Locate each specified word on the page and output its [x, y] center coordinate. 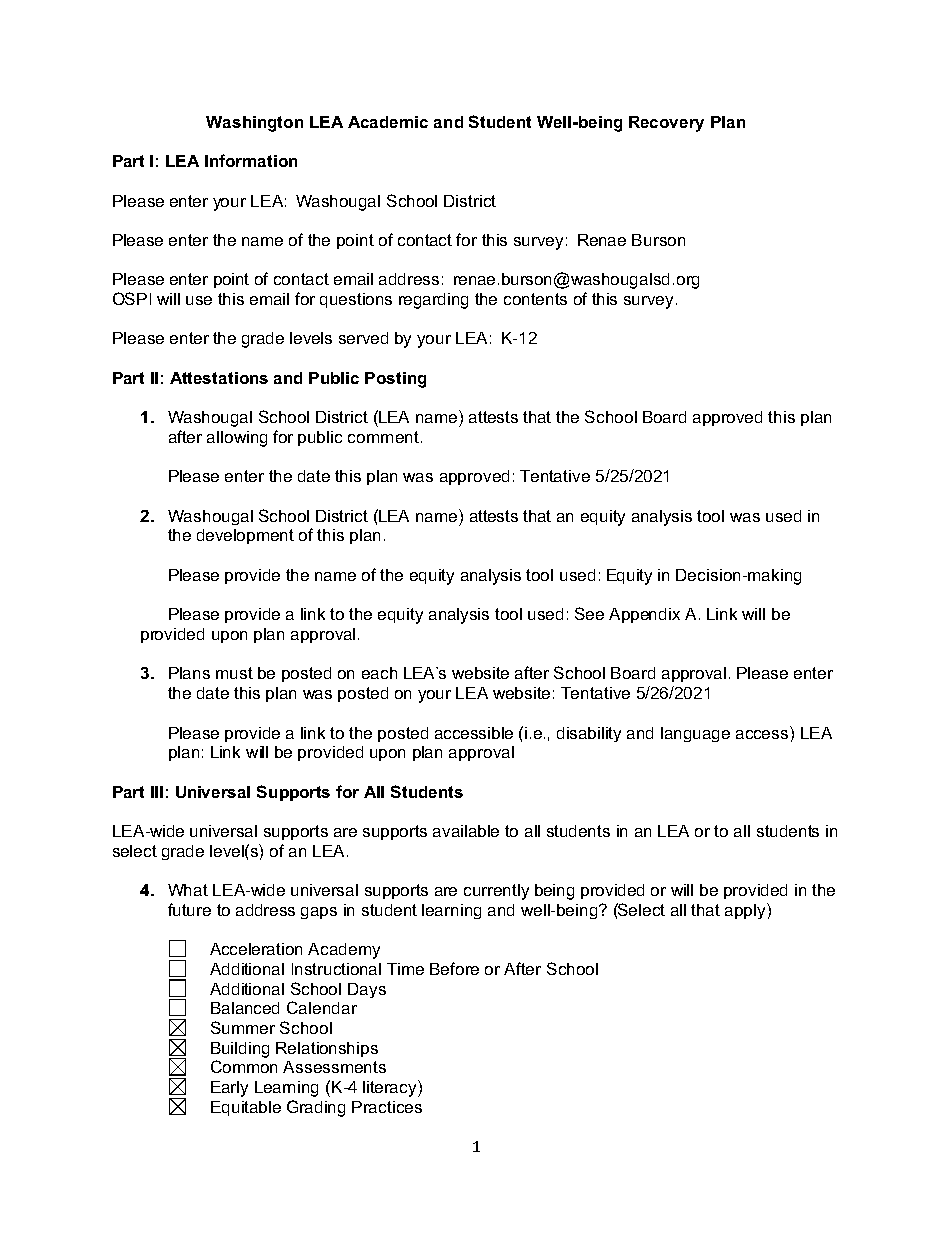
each [379, 673]
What [188, 890]
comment [383, 437]
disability [589, 734]
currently [496, 892]
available [466, 831]
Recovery [666, 124]
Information [251, 160]
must [234, 673]
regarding [433, 301]
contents [535, 299]
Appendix [644, 615]
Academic [388, 122]
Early [229, 1089]
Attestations [219, 378]
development [245, 536]
